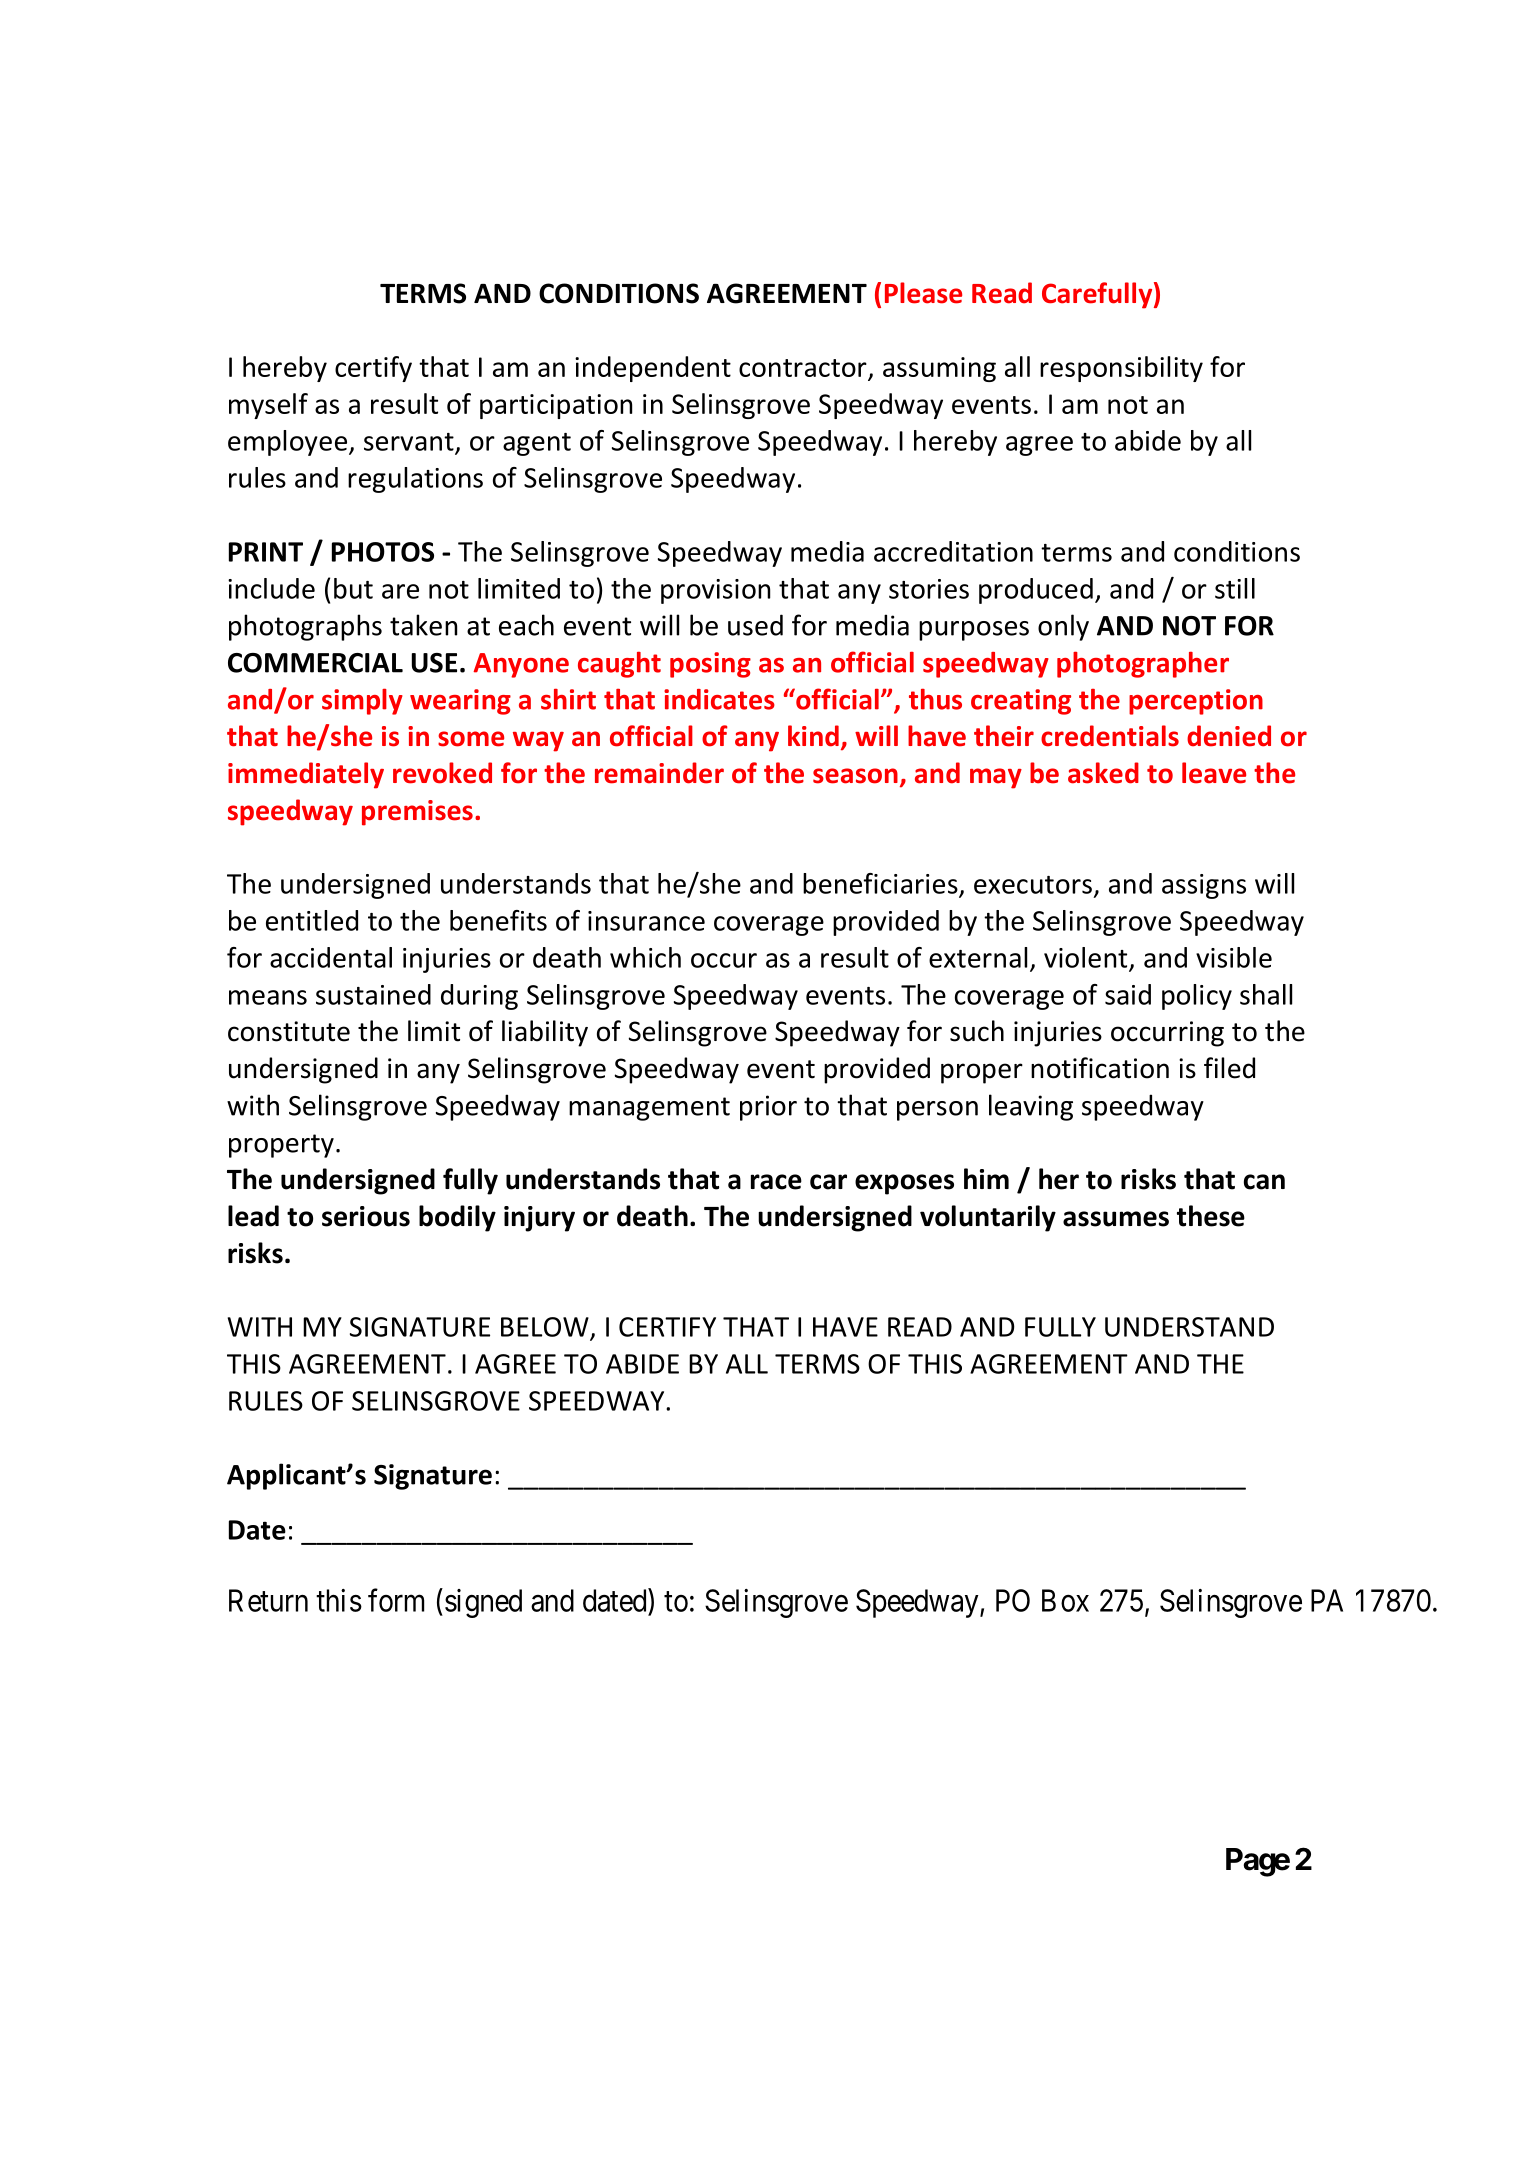 This screenshot has width=1540, height=2180. Describe the element at coordinates (804, 369) in the screenshot. I see `contractor` at that location.
